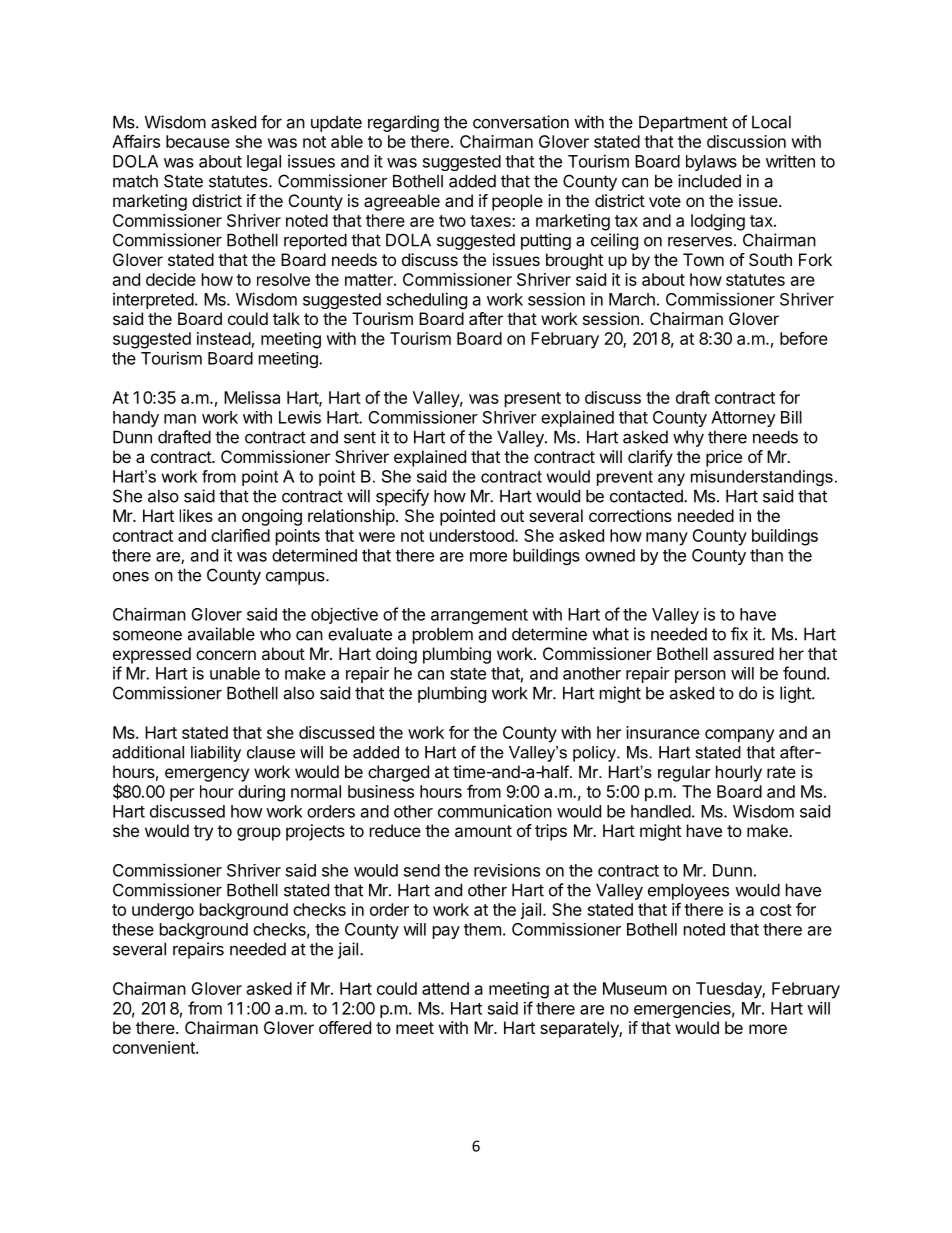 This screenshot has width=952, height=1233. I want to click on try, so click(203, 833).
